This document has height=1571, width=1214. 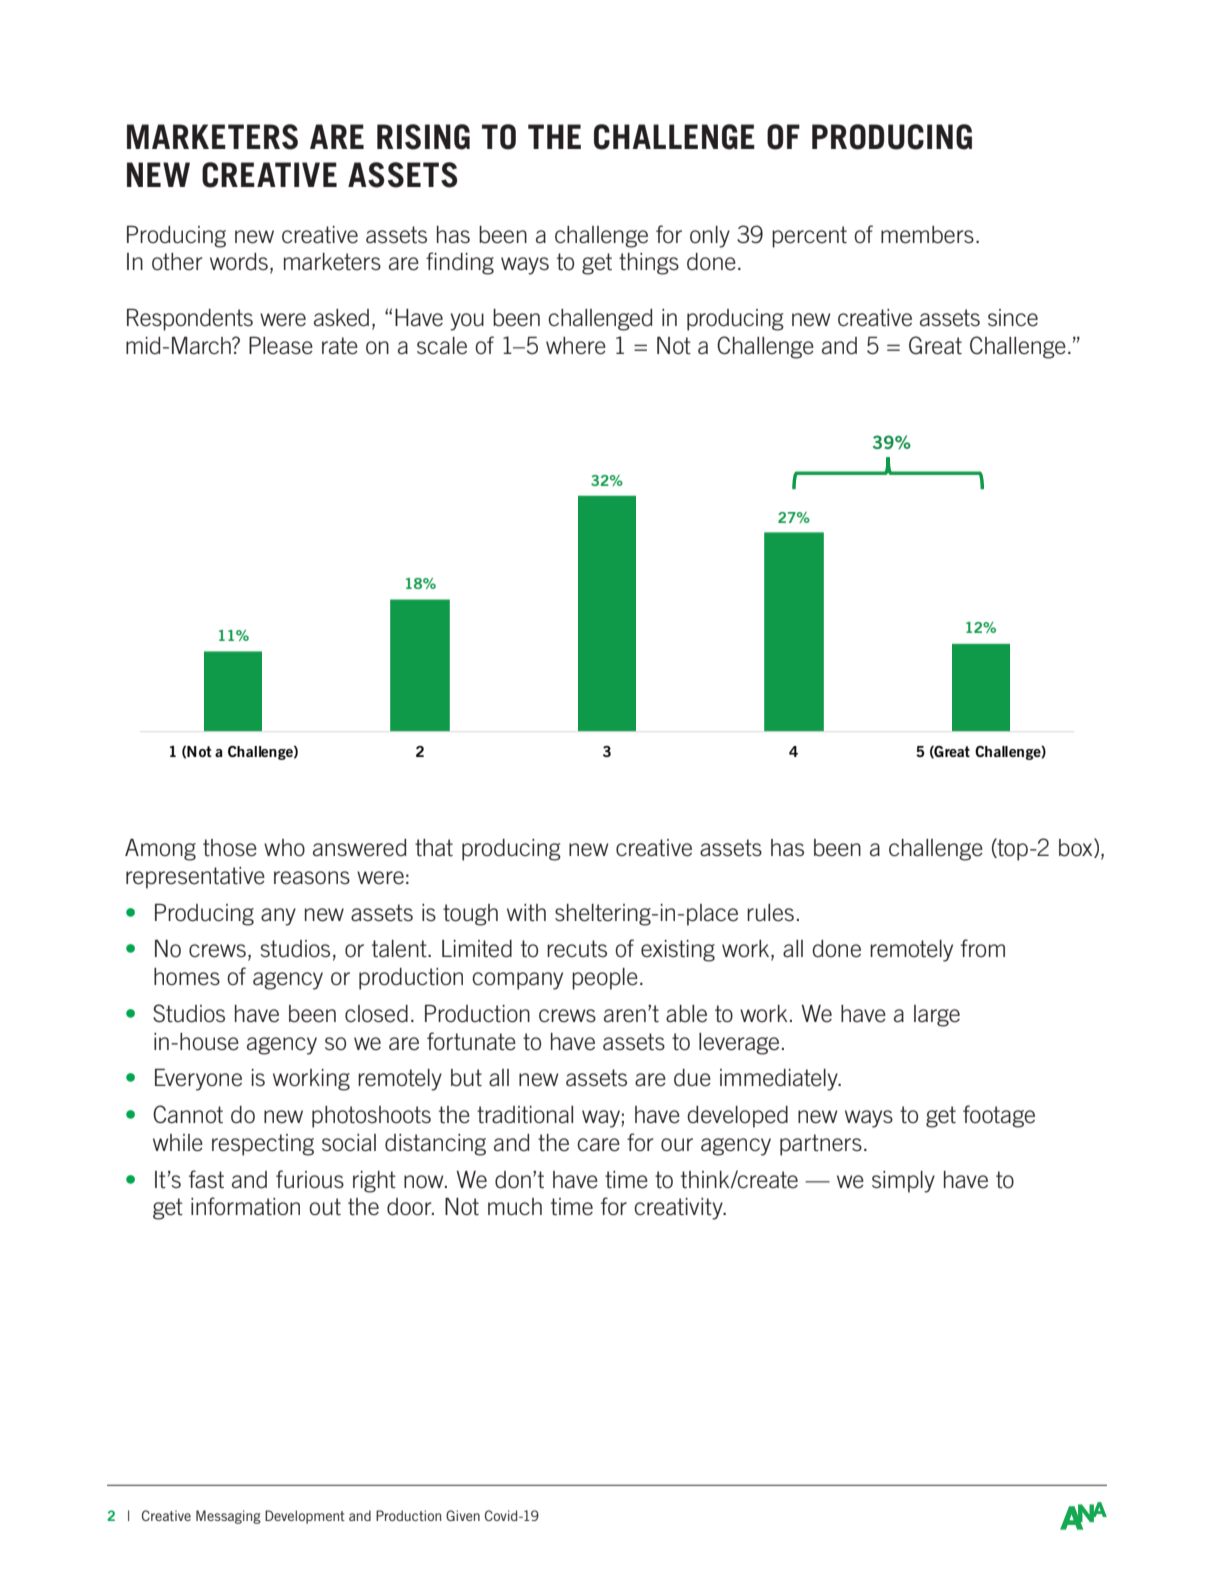 I want to click on box, so click(x=1077, y=848).
